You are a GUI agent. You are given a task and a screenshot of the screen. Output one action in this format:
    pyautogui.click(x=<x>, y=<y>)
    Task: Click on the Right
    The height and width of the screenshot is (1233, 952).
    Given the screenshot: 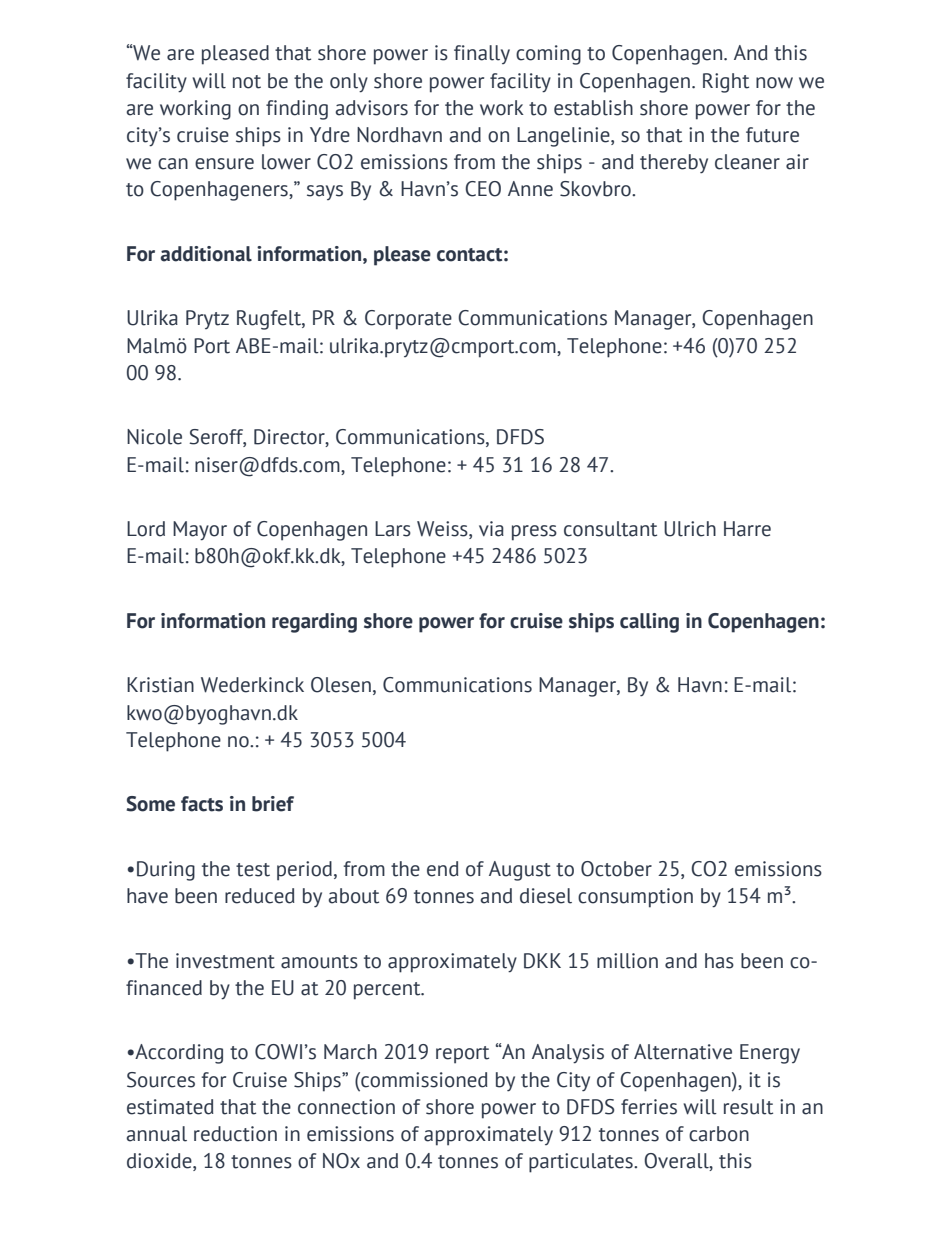 What is the action you would take?
    pyautogui.click(x=726, y=83)
